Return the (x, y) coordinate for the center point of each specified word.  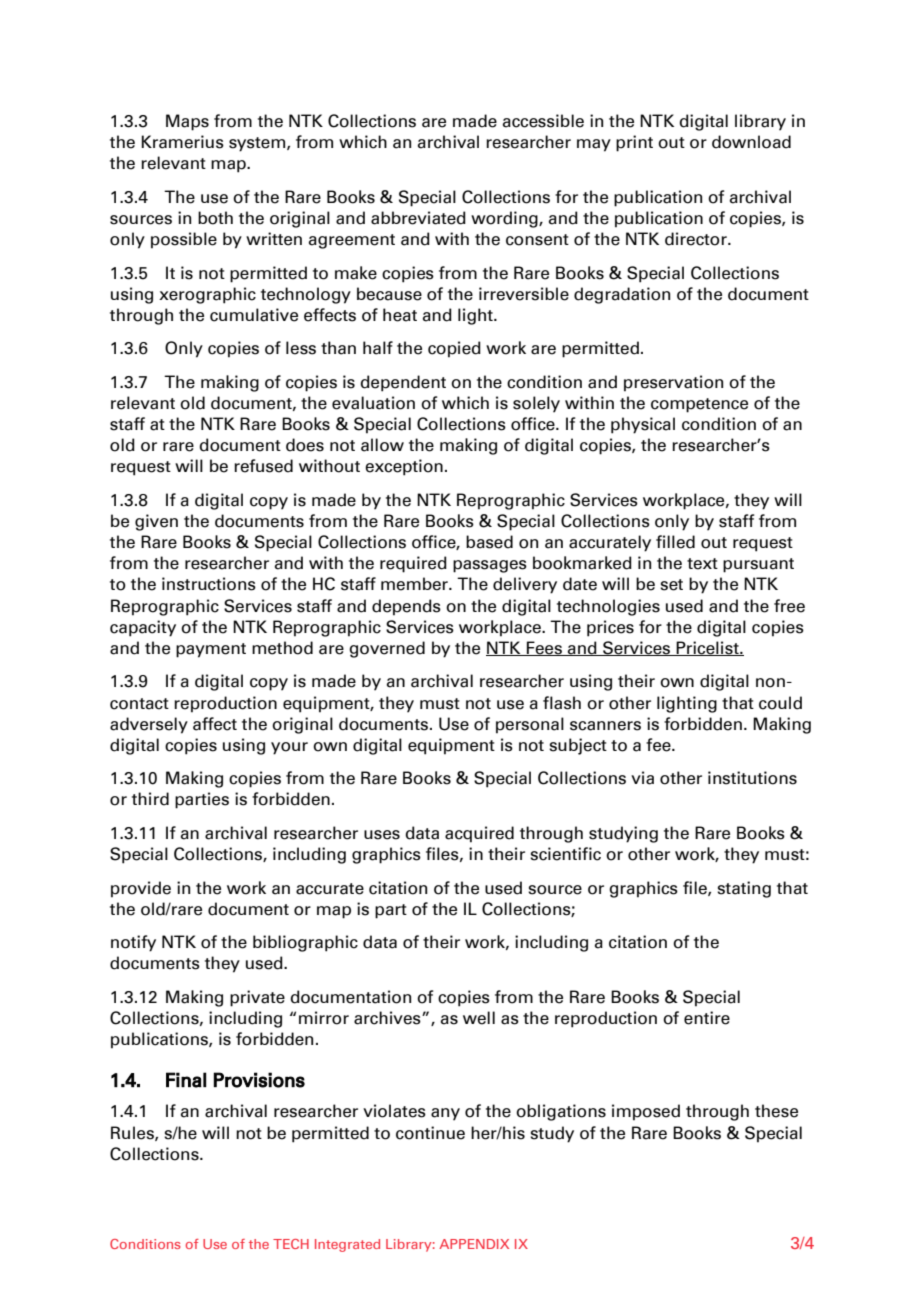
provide (141, 889)
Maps (187, 122)
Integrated (347, 1245)
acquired (479, 834)
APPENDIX (474, 1244)
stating (744, 889)
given (156, 522)
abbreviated (418, 218)
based (489, 542)
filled (675, 542)
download (751, 142)
